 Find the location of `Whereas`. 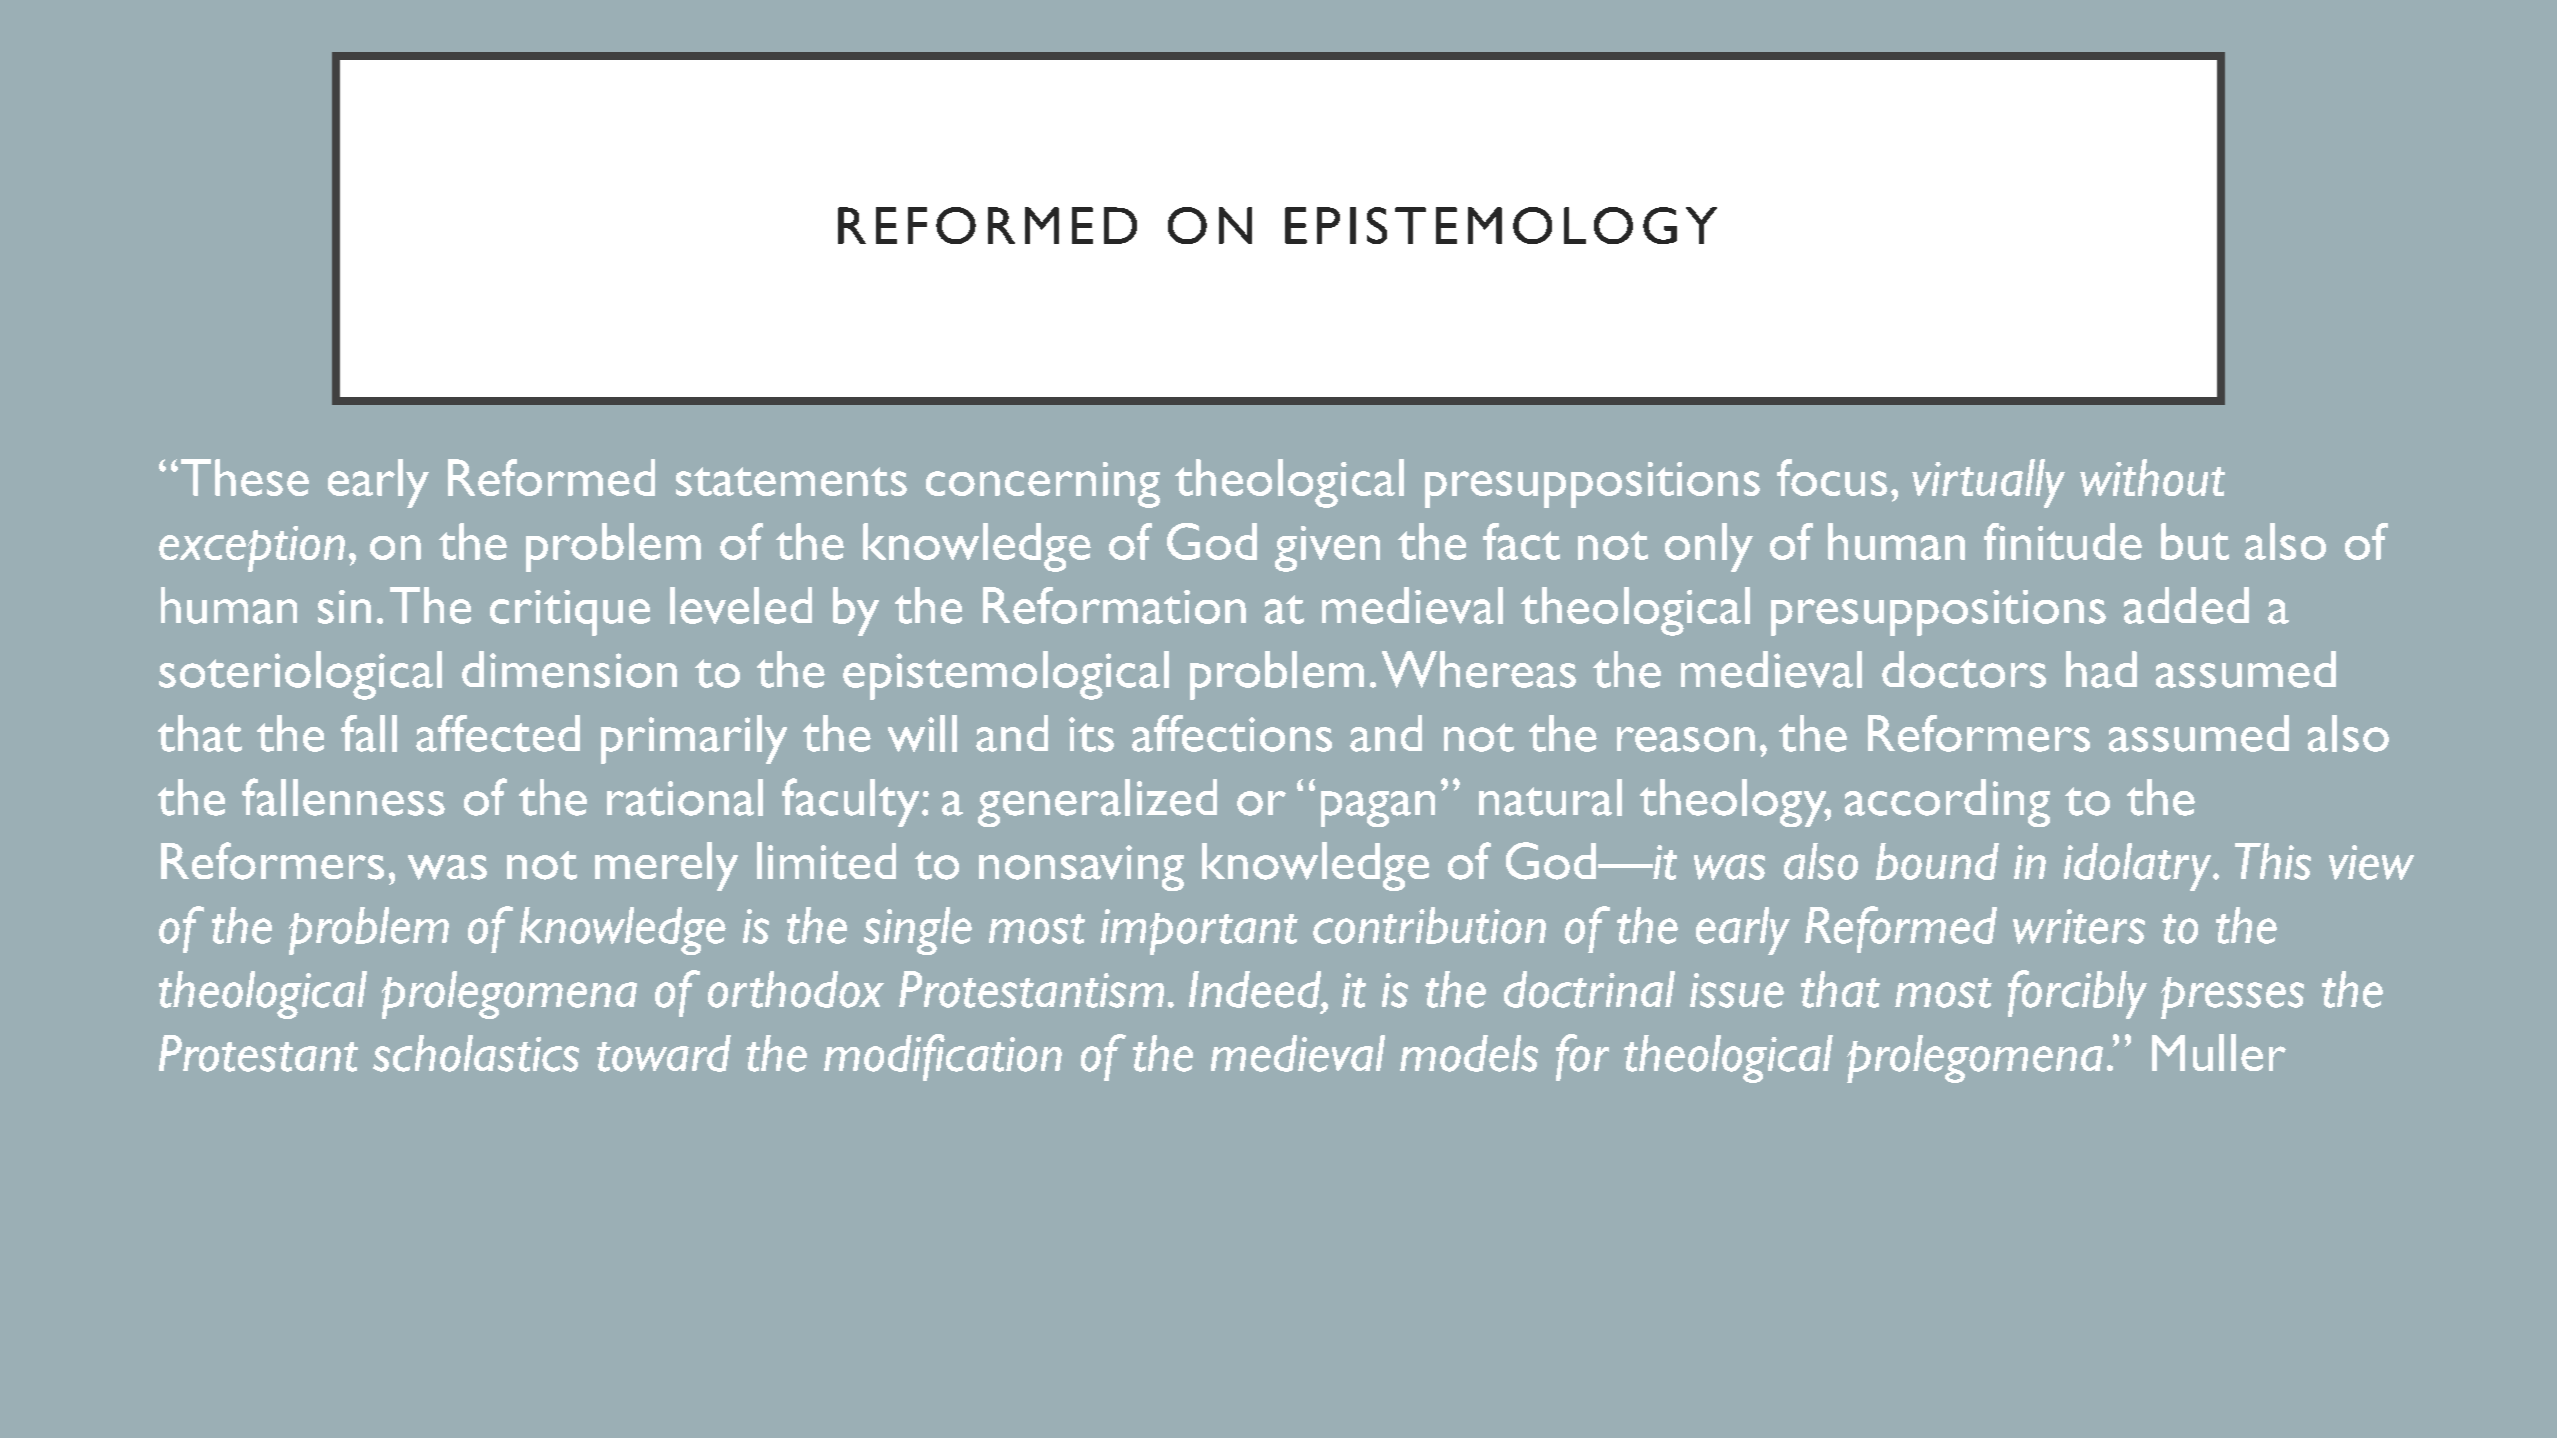

Whereas is located at coordinates (1479, 669).
